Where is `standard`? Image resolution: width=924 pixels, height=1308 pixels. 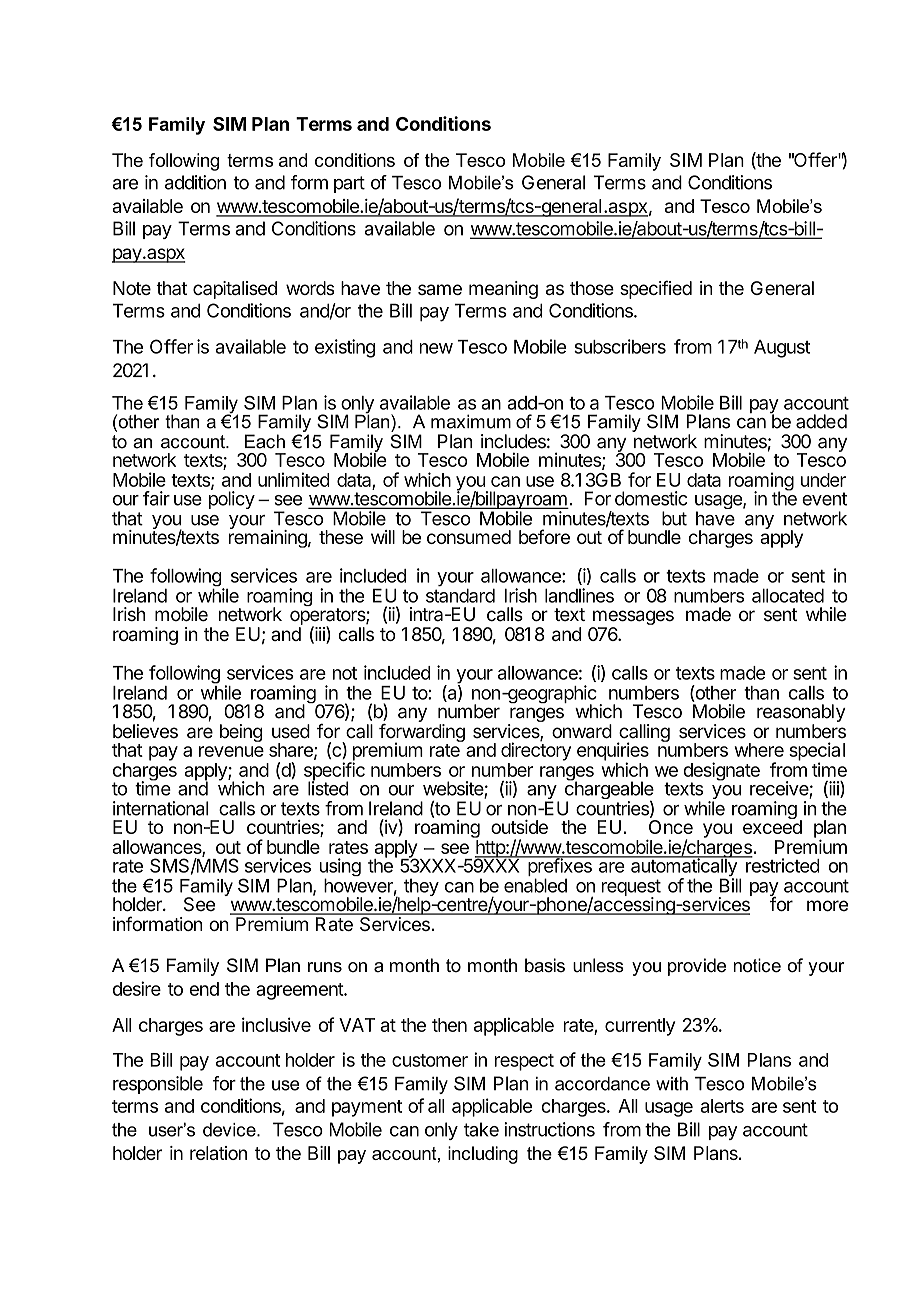 standard is located at coordinates (460, 595).
